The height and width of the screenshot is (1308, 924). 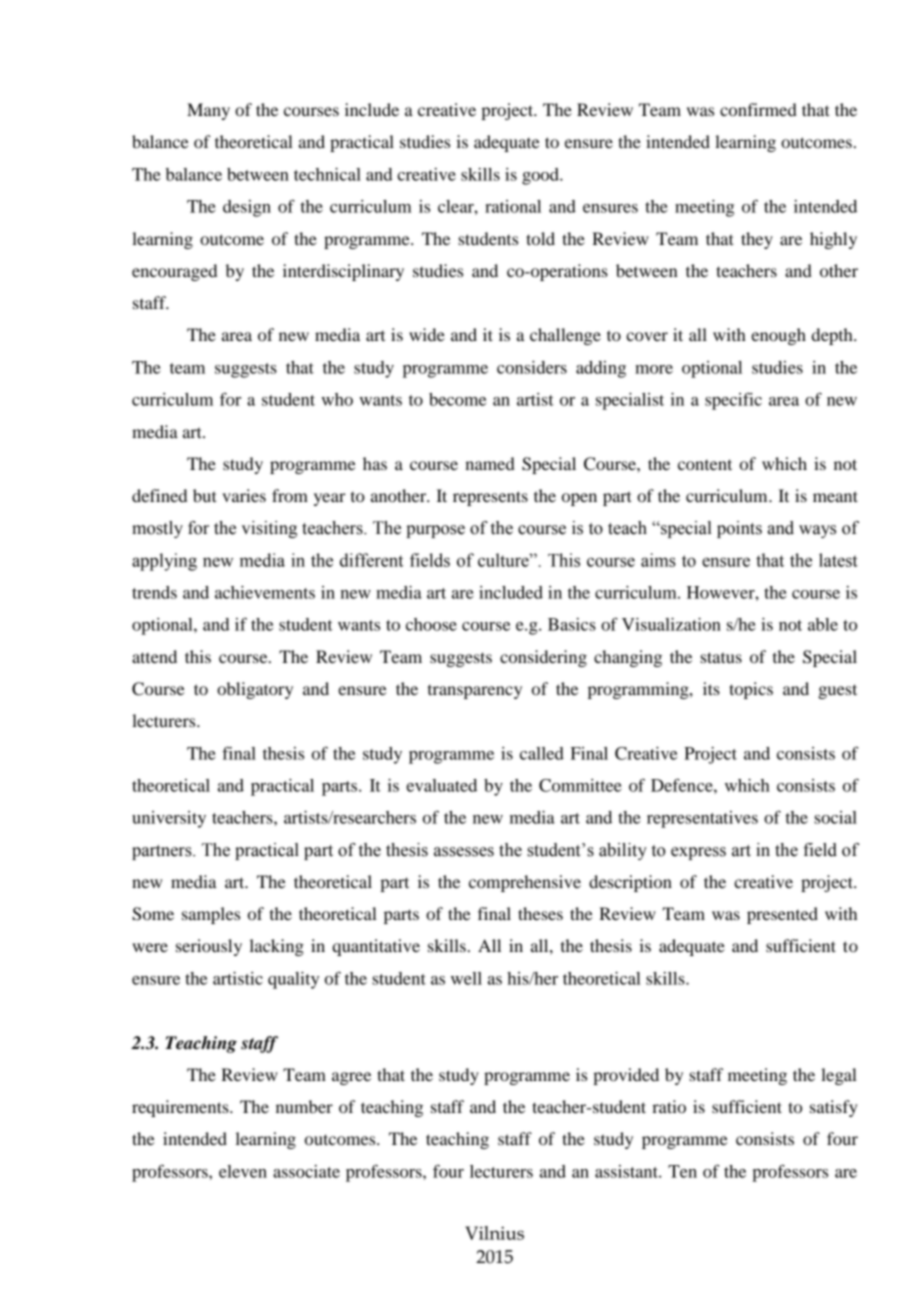 What do you see at coordinates (758, 109) in the screenshot?
I see `confirmed` at bounding box center [758, 109].
